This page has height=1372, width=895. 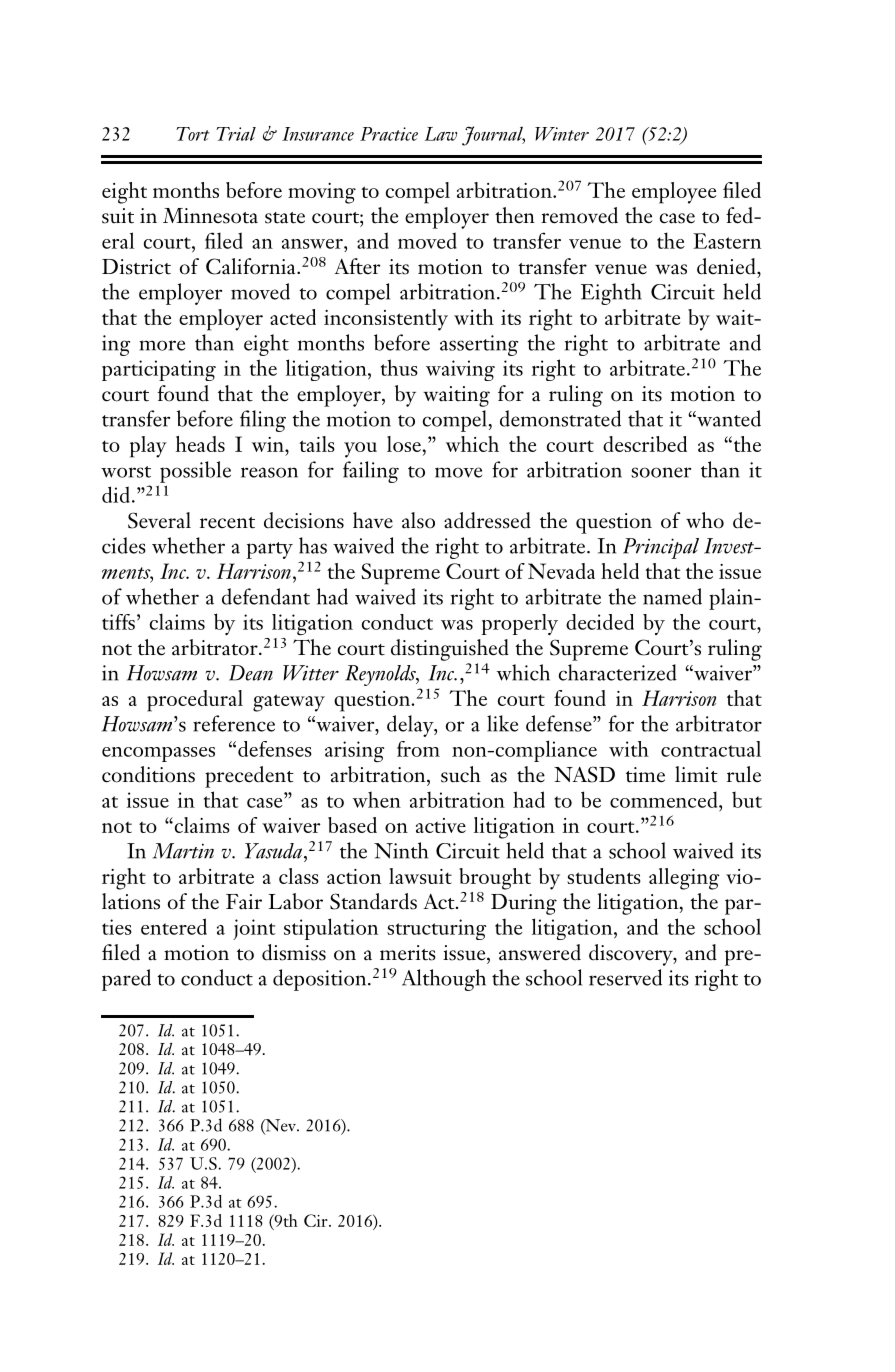 I want to click on joint, so click(x=254, y=929).
